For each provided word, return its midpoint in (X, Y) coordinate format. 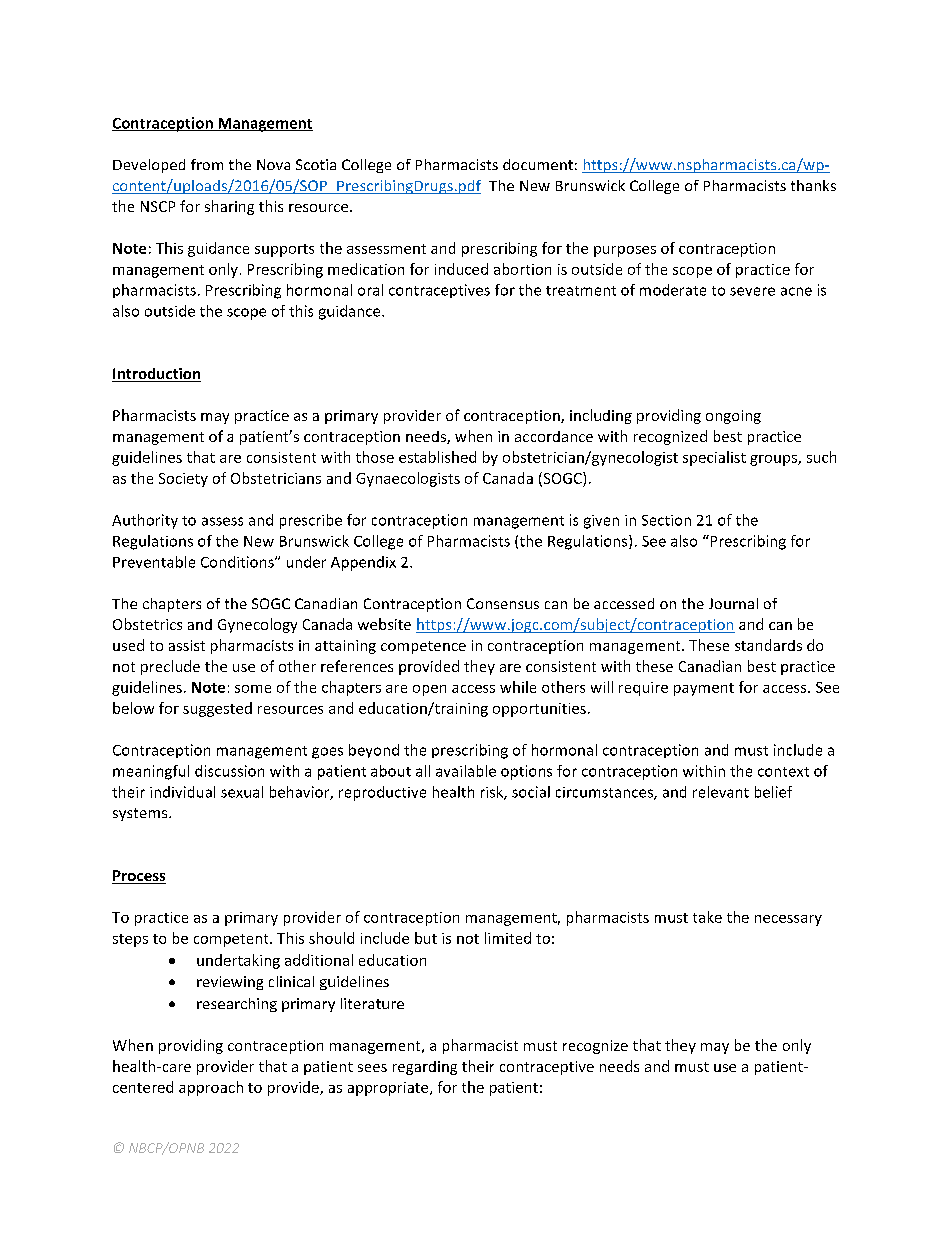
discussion (229, 771)
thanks (813, 185)
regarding (425, 1068)
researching (237, 1005)
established (437, 457)
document (538, 164)
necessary (788, 920)
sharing (229, 207)
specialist (714, 458)
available (466, 771)
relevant (721, 792)
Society (183, 480)
